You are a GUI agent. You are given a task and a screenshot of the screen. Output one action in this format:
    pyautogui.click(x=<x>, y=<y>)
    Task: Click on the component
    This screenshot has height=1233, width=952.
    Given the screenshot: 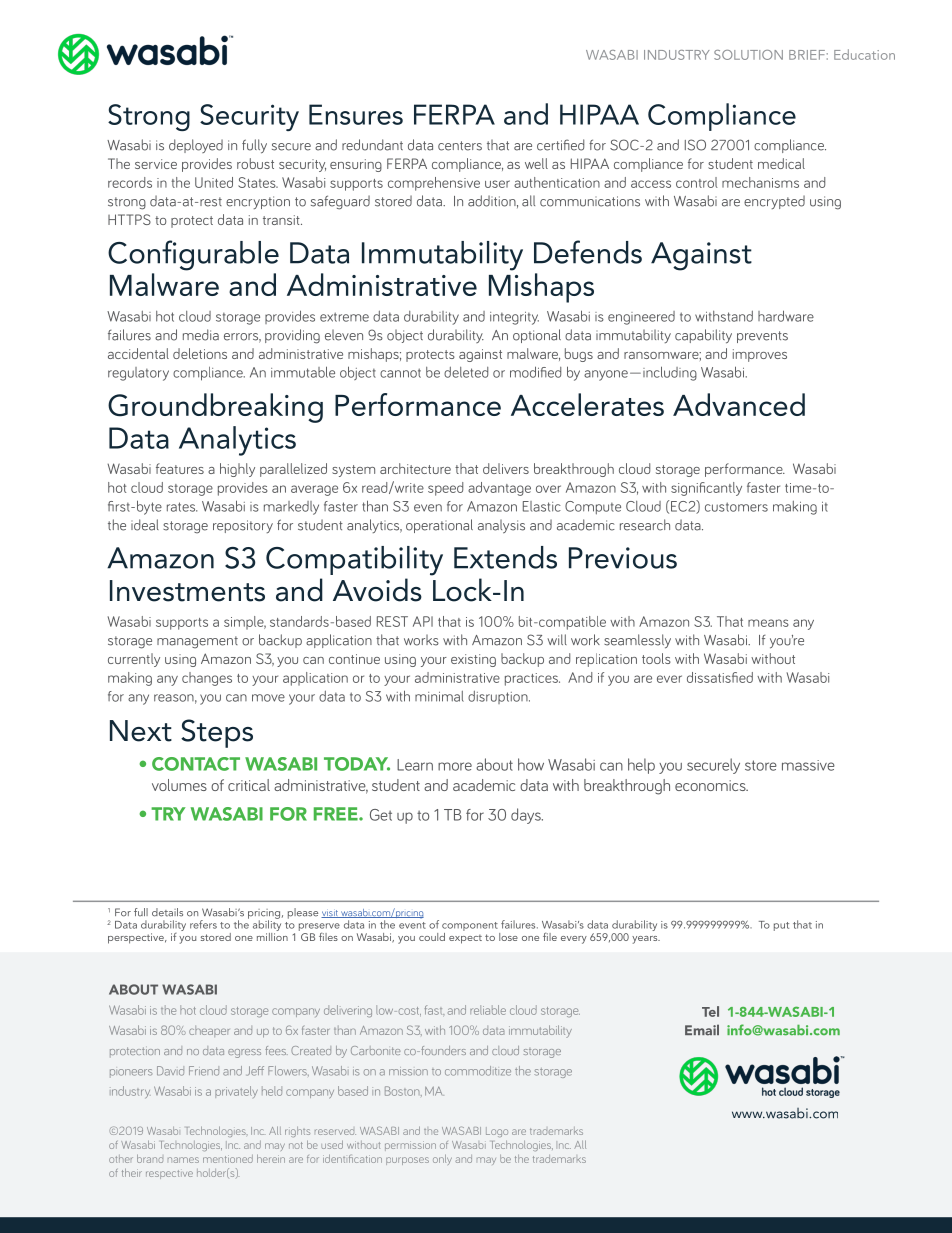 What is the action you would take?
    pyautogui.click(x=471, y=928)
